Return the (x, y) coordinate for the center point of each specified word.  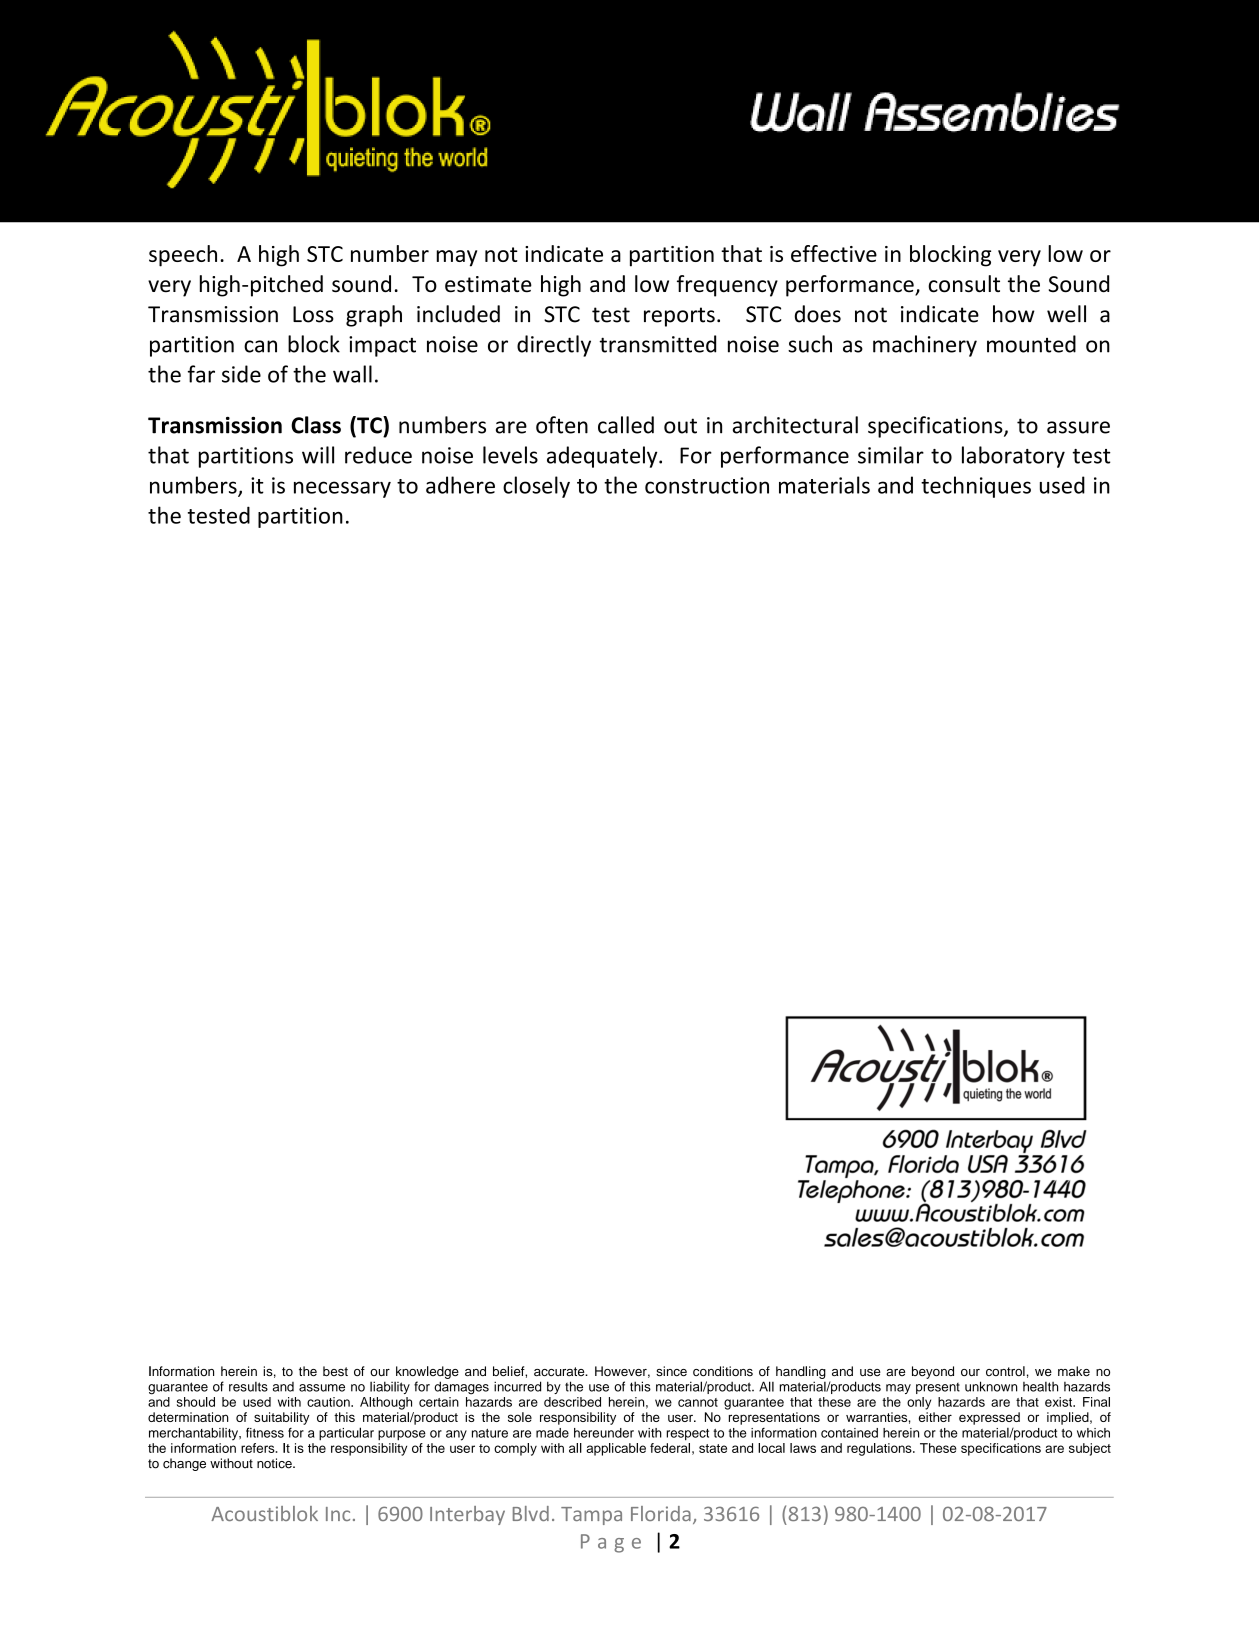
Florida (661, 1513)
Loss (313, 314)
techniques (976, 487)
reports (679, 317)
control (1005, 1371)
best (335, 1371)
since (671, 1371)
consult (964, 284)
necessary (342, 489)
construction (707, 485)
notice (275, 1463)
